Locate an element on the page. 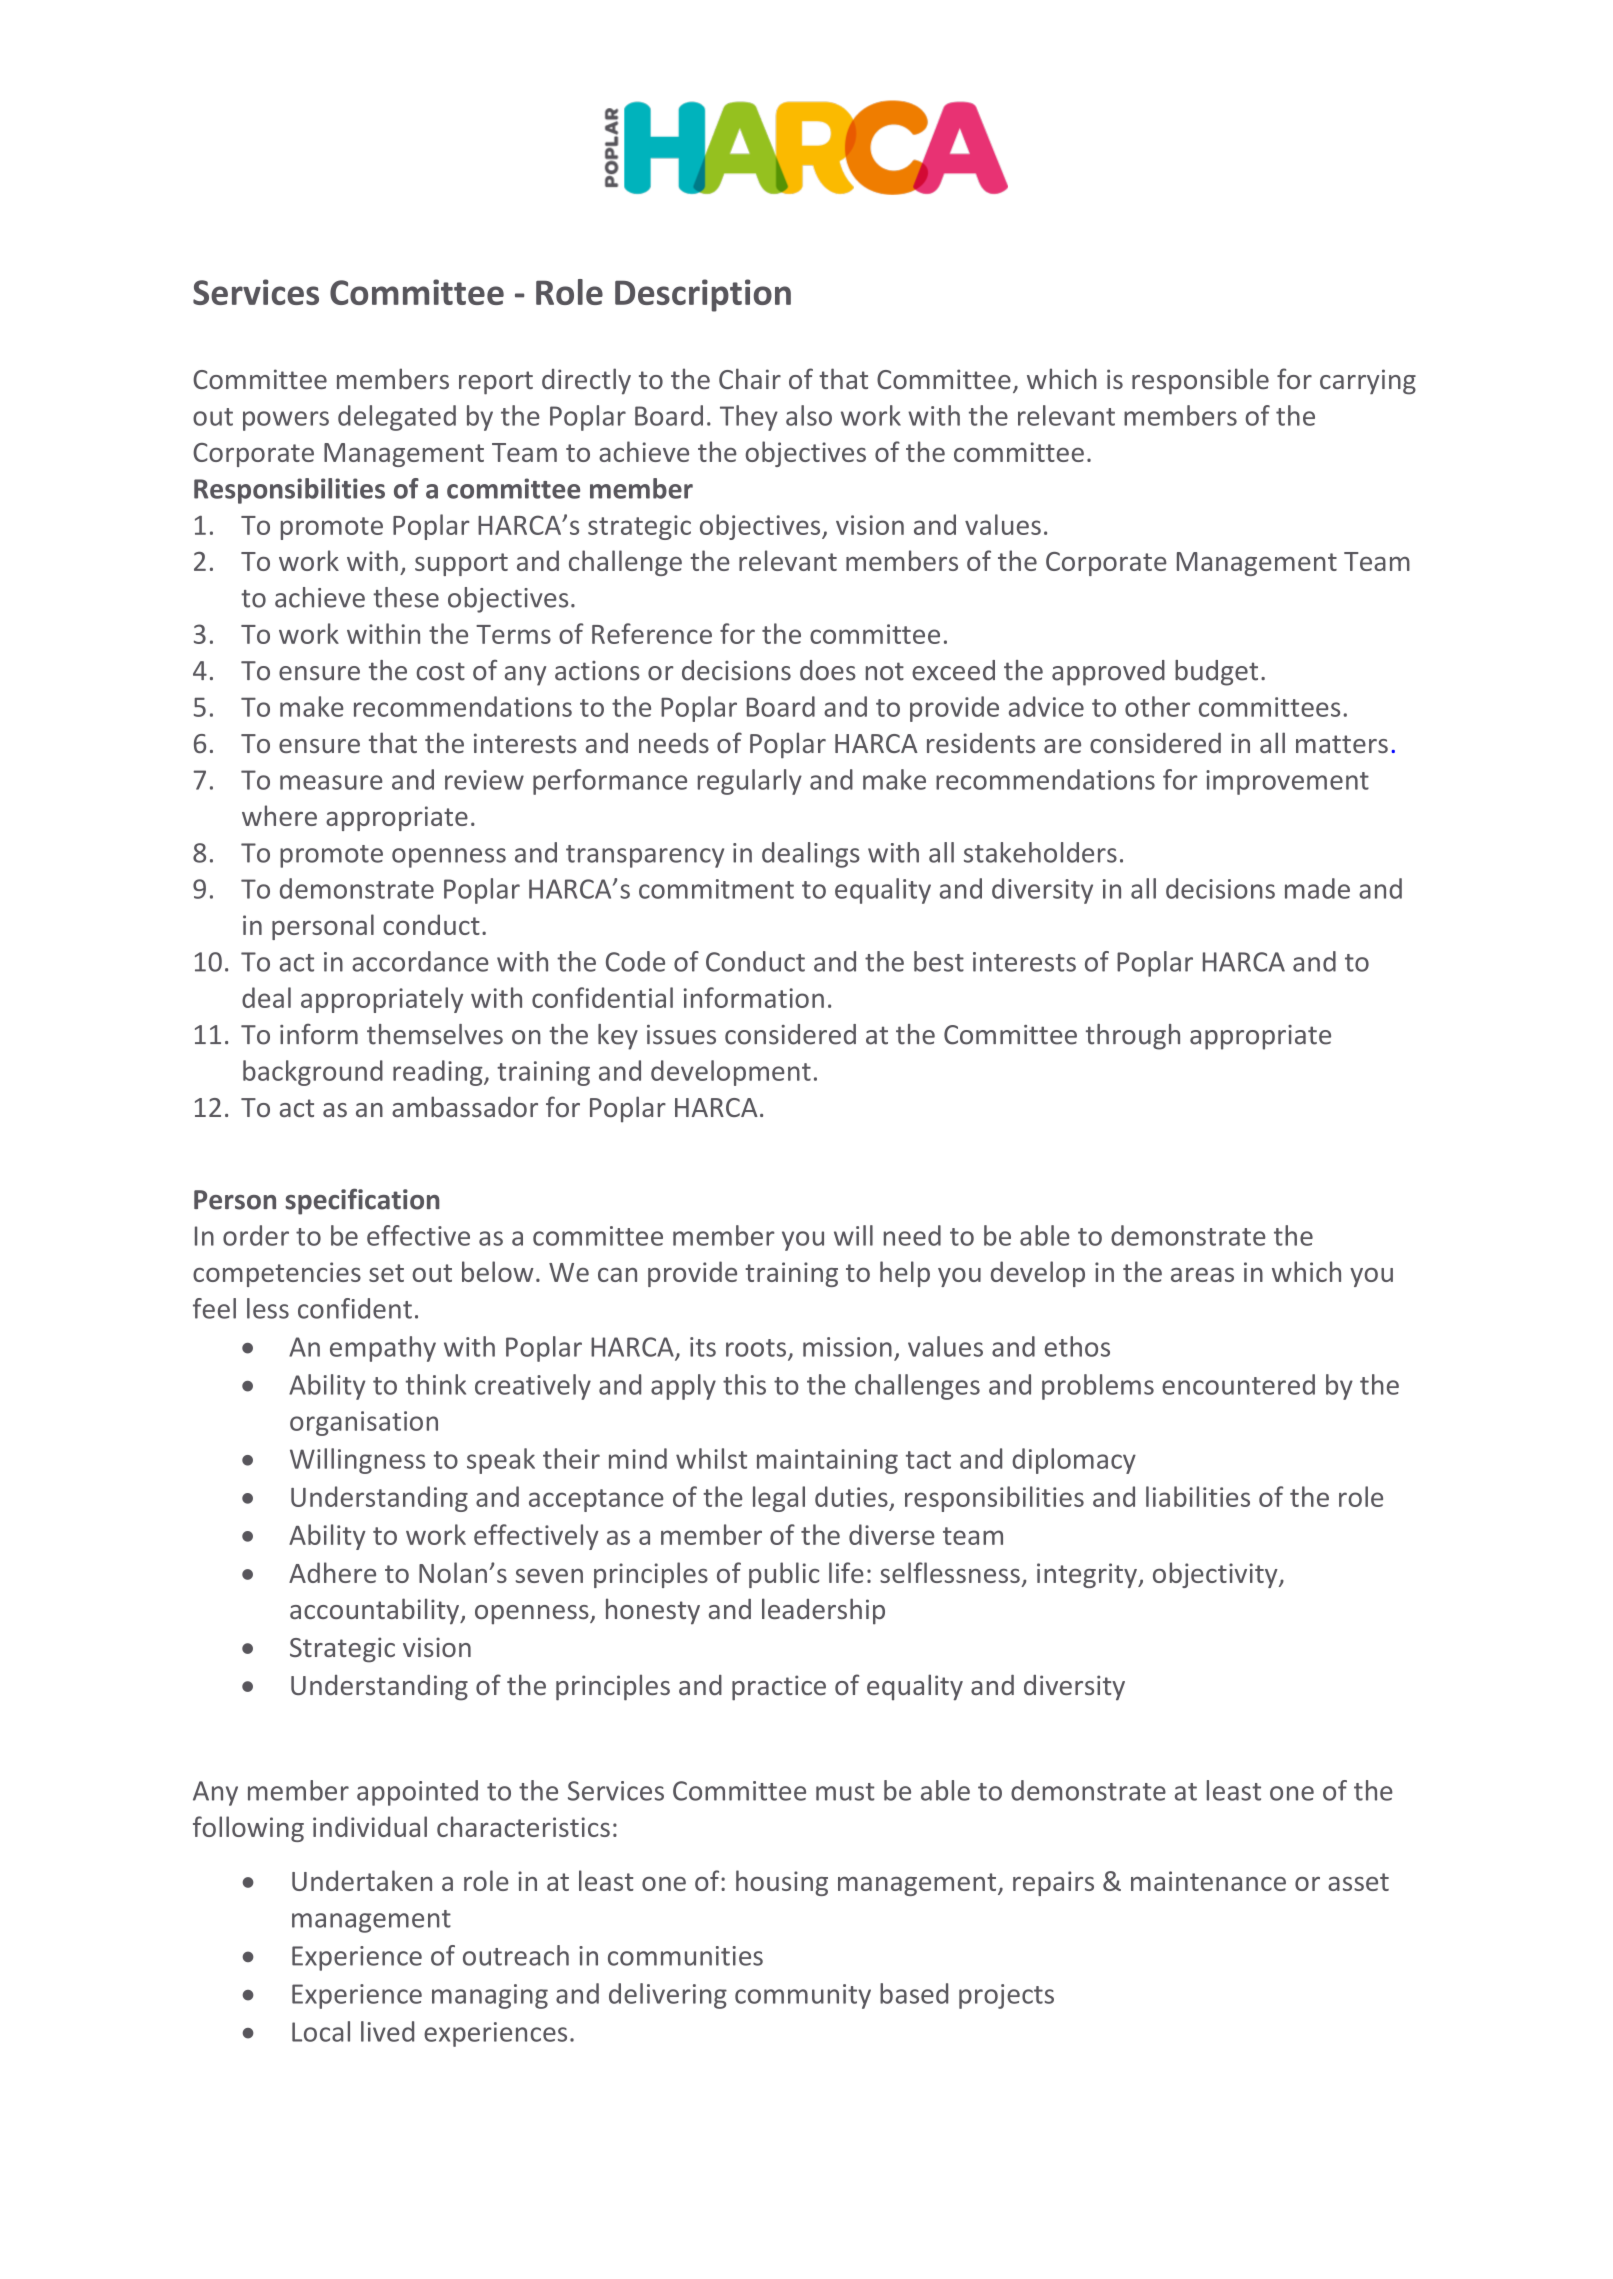 The height and width of the page is (2279, 1613). Local is located at coordinates (321, 2031).
